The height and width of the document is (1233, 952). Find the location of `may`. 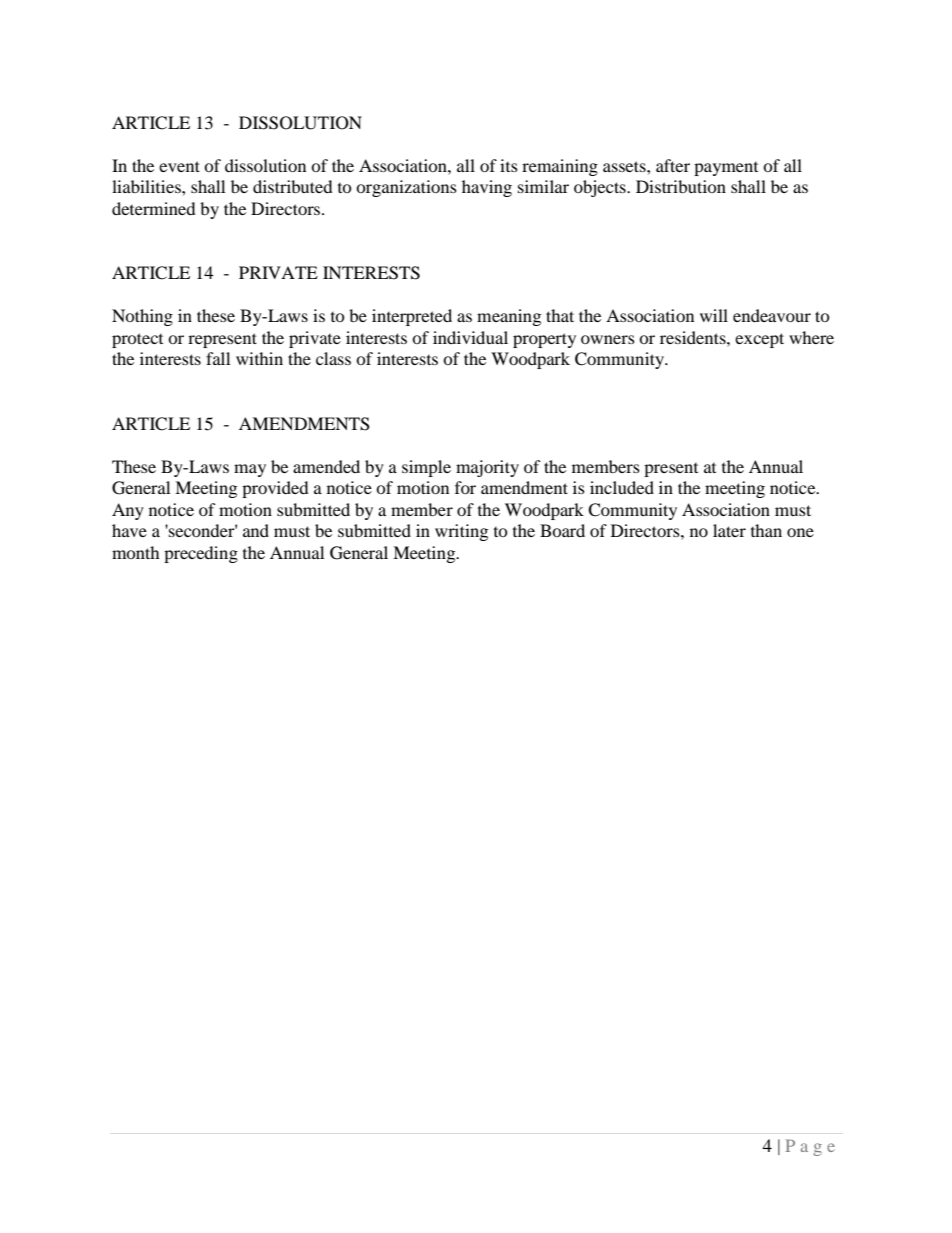

may is located at coordinates (250, 470).
